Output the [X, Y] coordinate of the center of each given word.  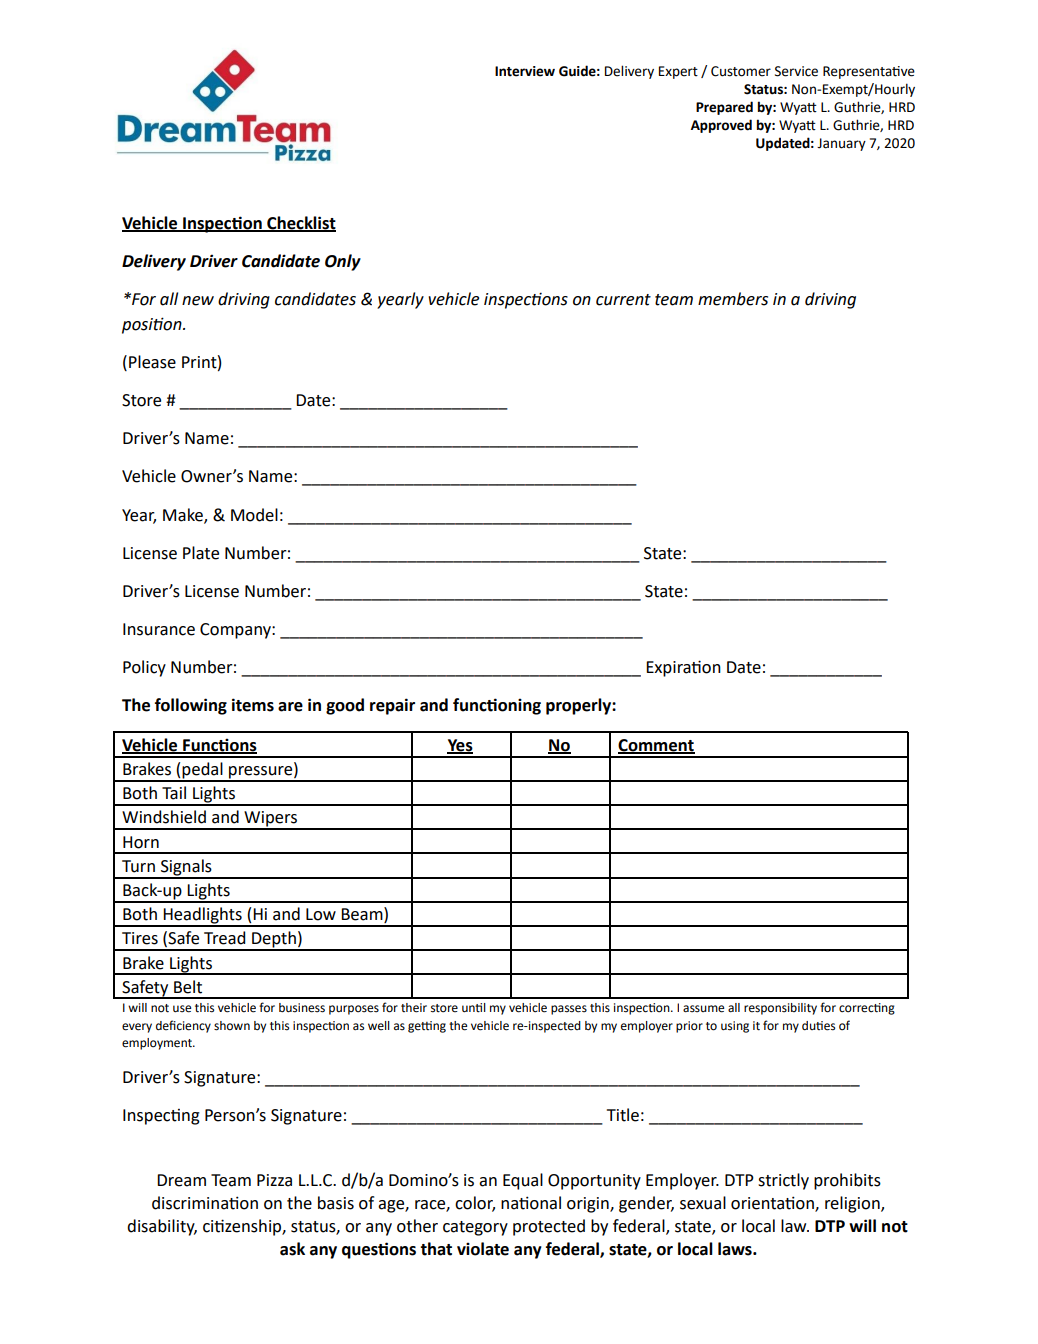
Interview [525, 71]
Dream [181, 1180]
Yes [460, 746]
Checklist [300, 224]
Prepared [724, 108]
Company [236, 631]
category [475, 1228]
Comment [656, 746]
